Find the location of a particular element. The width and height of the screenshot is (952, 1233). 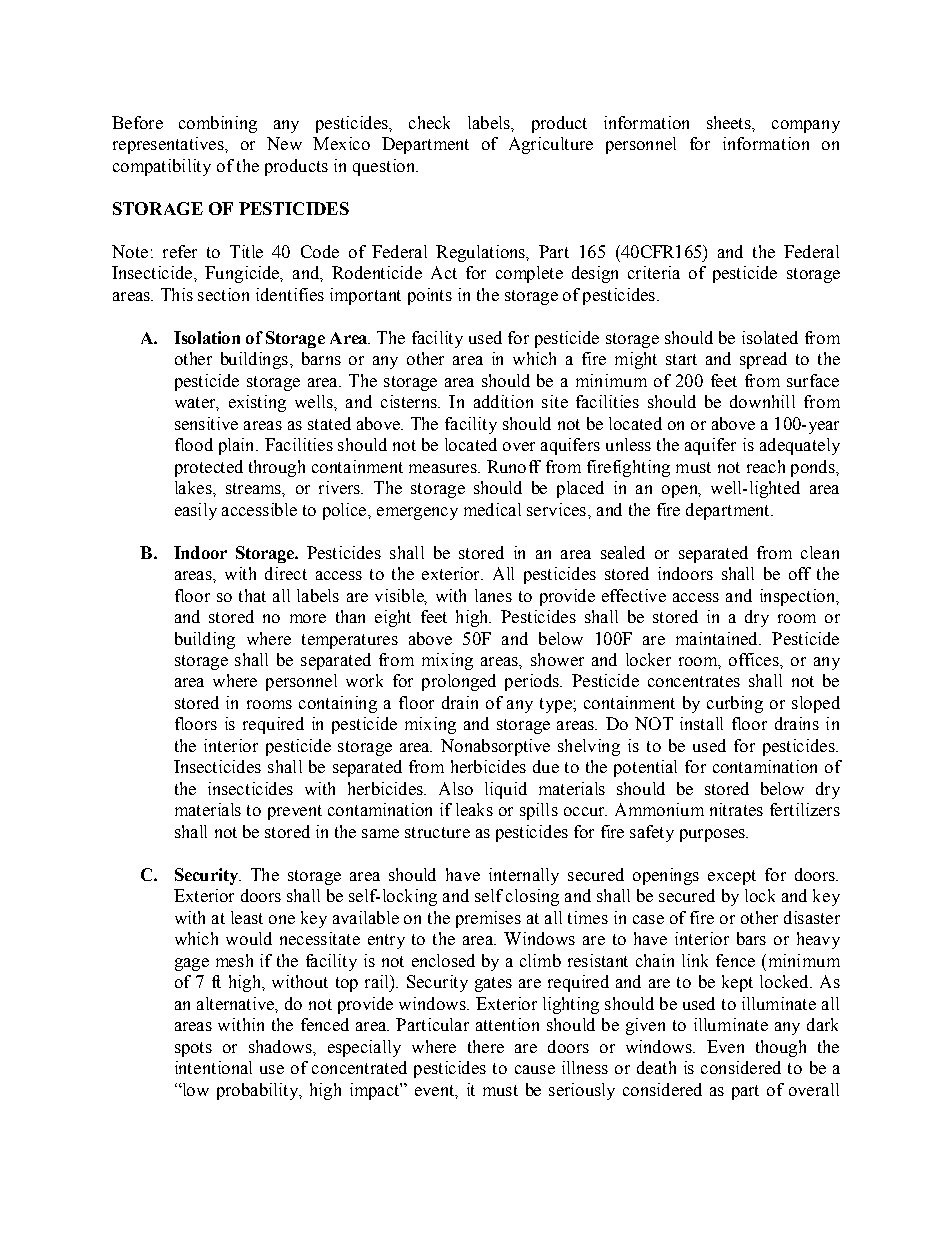

sheets is located at coordinates (730, 122).
